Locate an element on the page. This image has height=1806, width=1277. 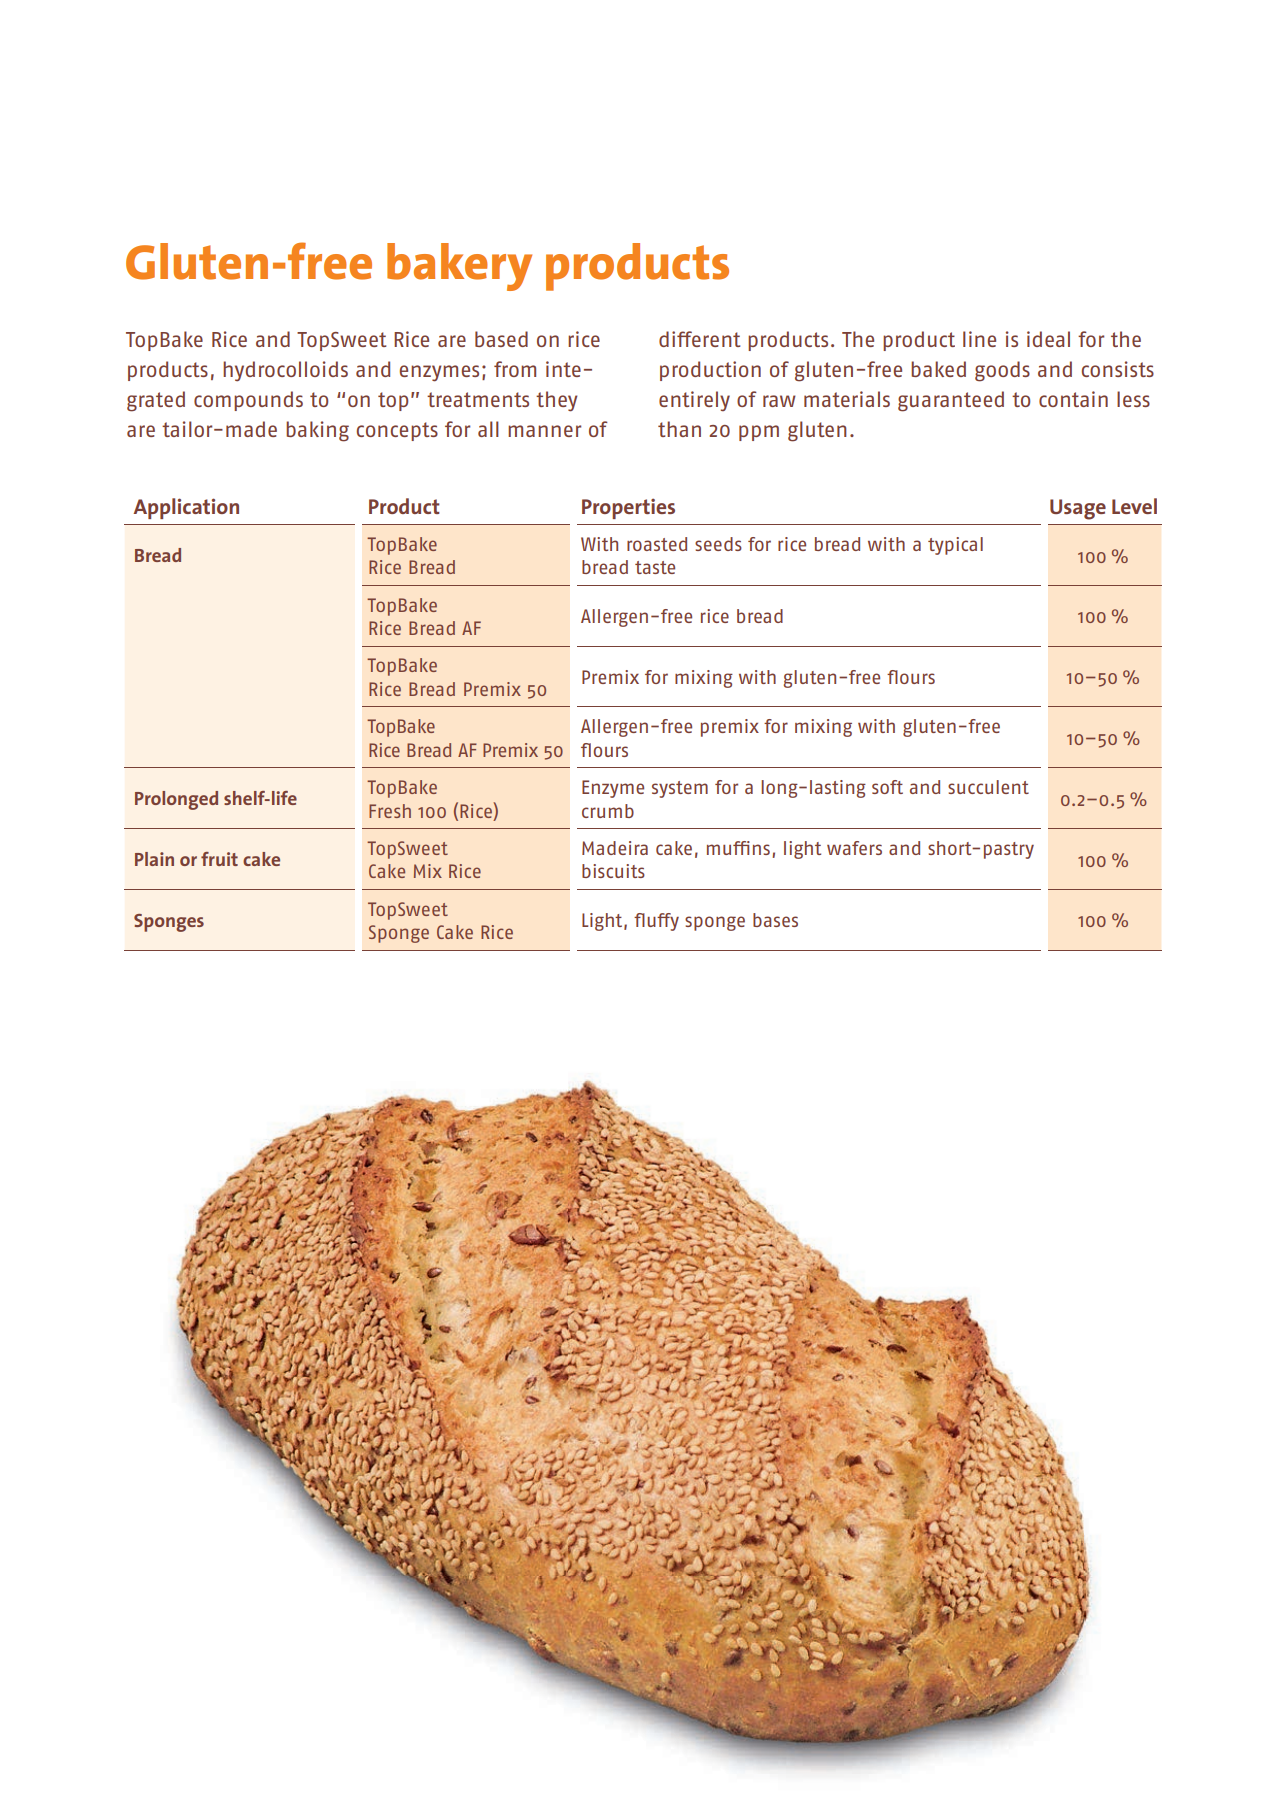
bases is located at coordinates (775, 920).
